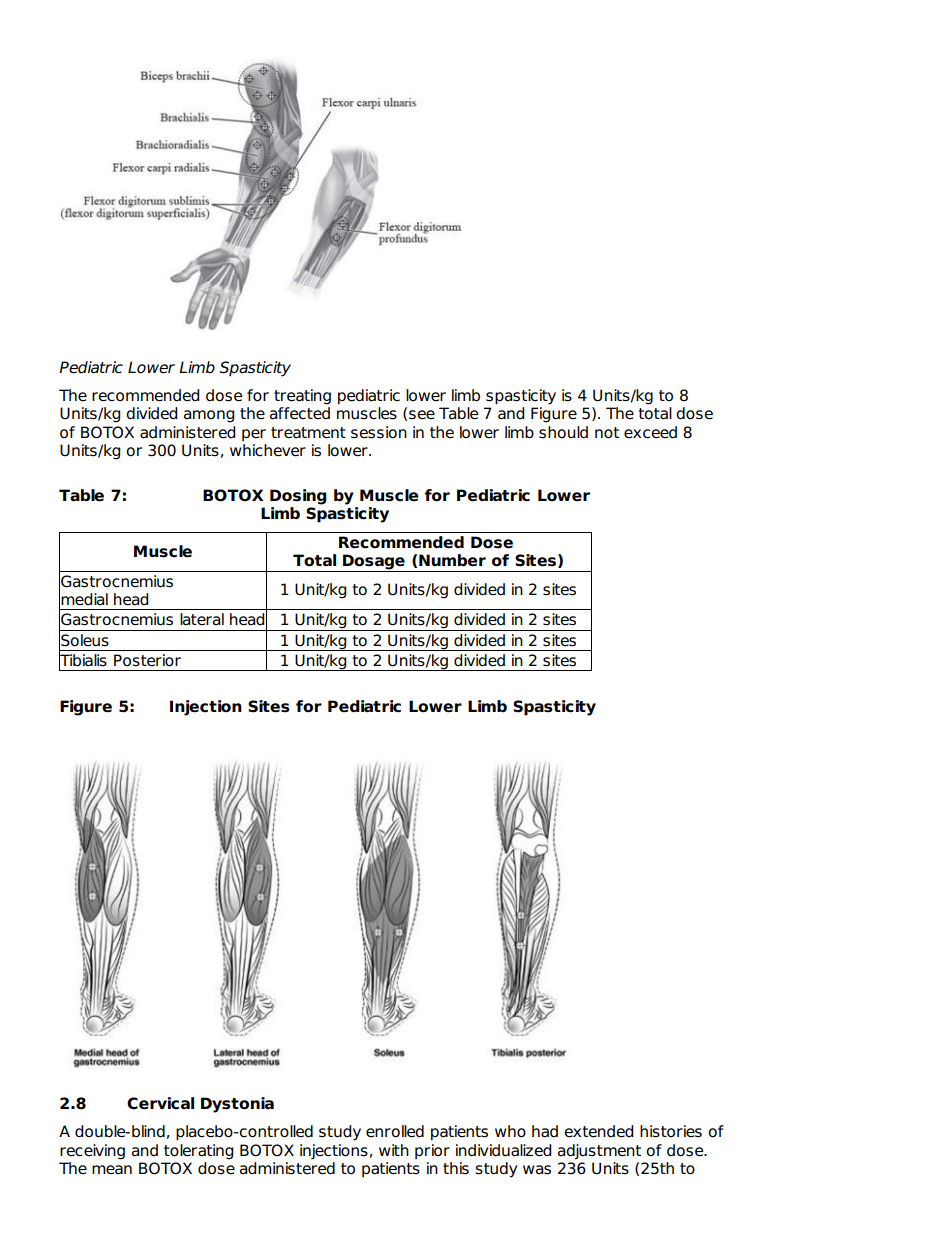 The height and width of the page is (1233, 952). What do you see at coordinates (607, 433) in the page?
I see `not` at bounding box center [607, 433].
